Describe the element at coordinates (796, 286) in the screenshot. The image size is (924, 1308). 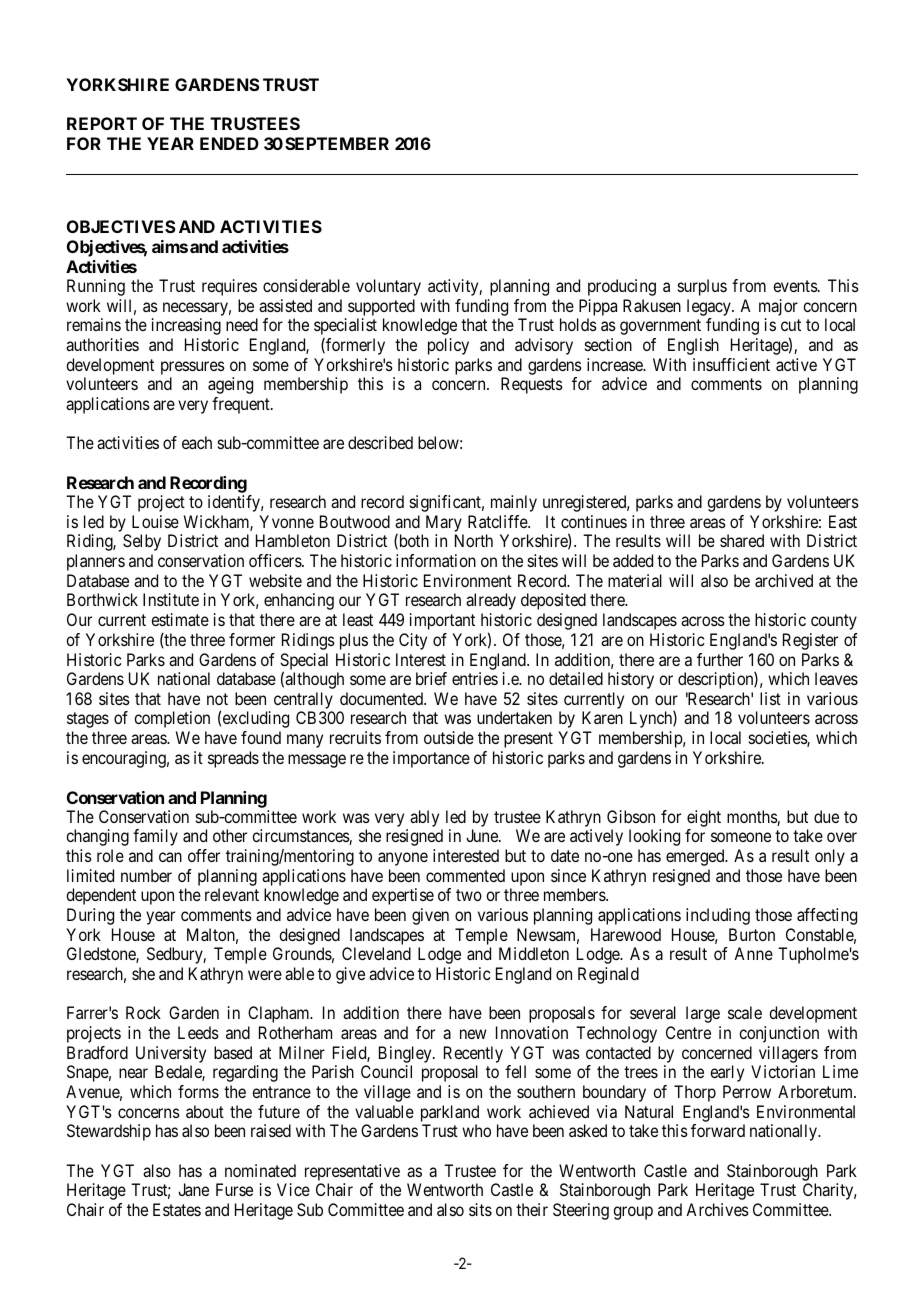
I see `events` at that location.
